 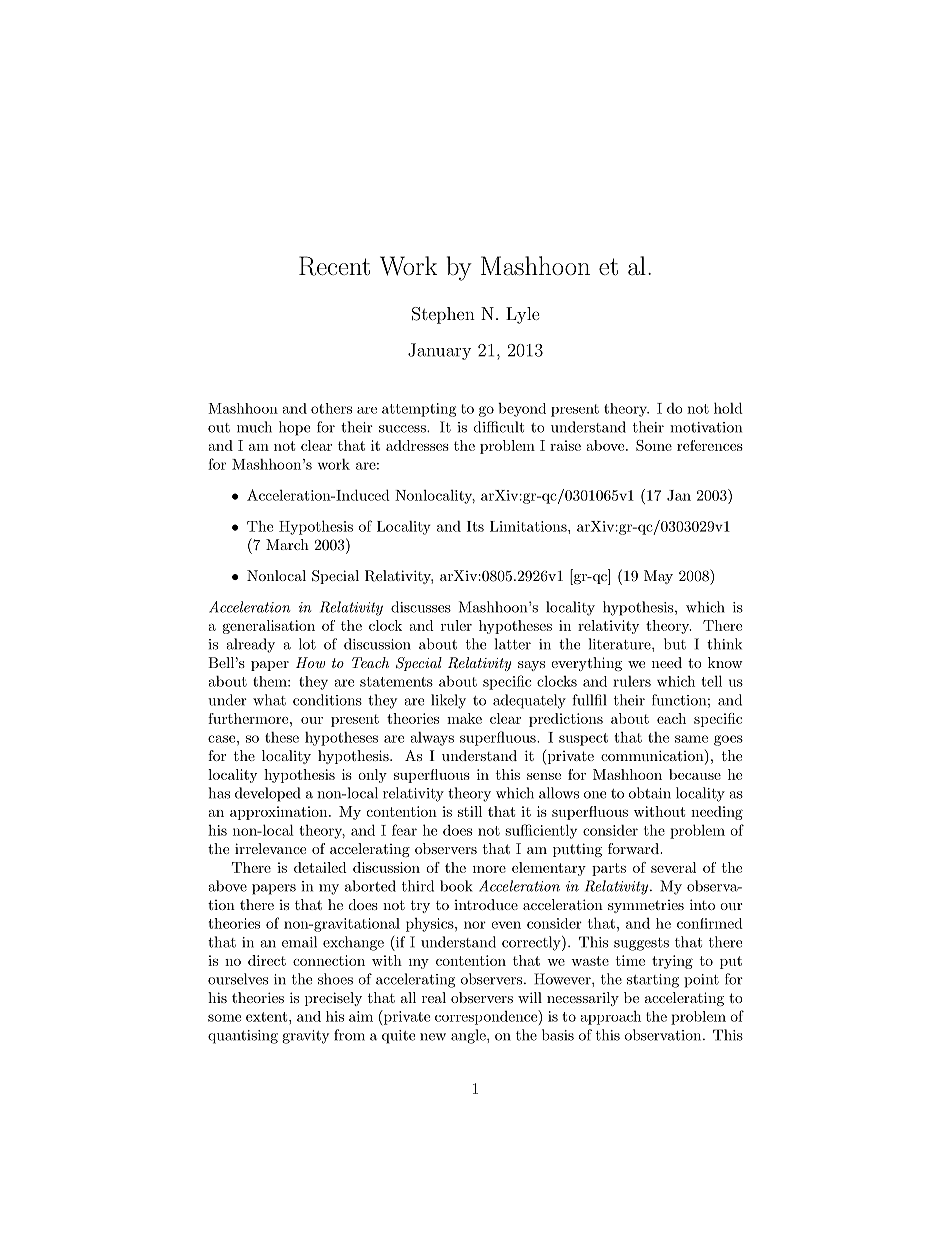 What do you see at coordinates (294, 428) in the screenshot?
I see `hope` at bounding box center [294, 428].
